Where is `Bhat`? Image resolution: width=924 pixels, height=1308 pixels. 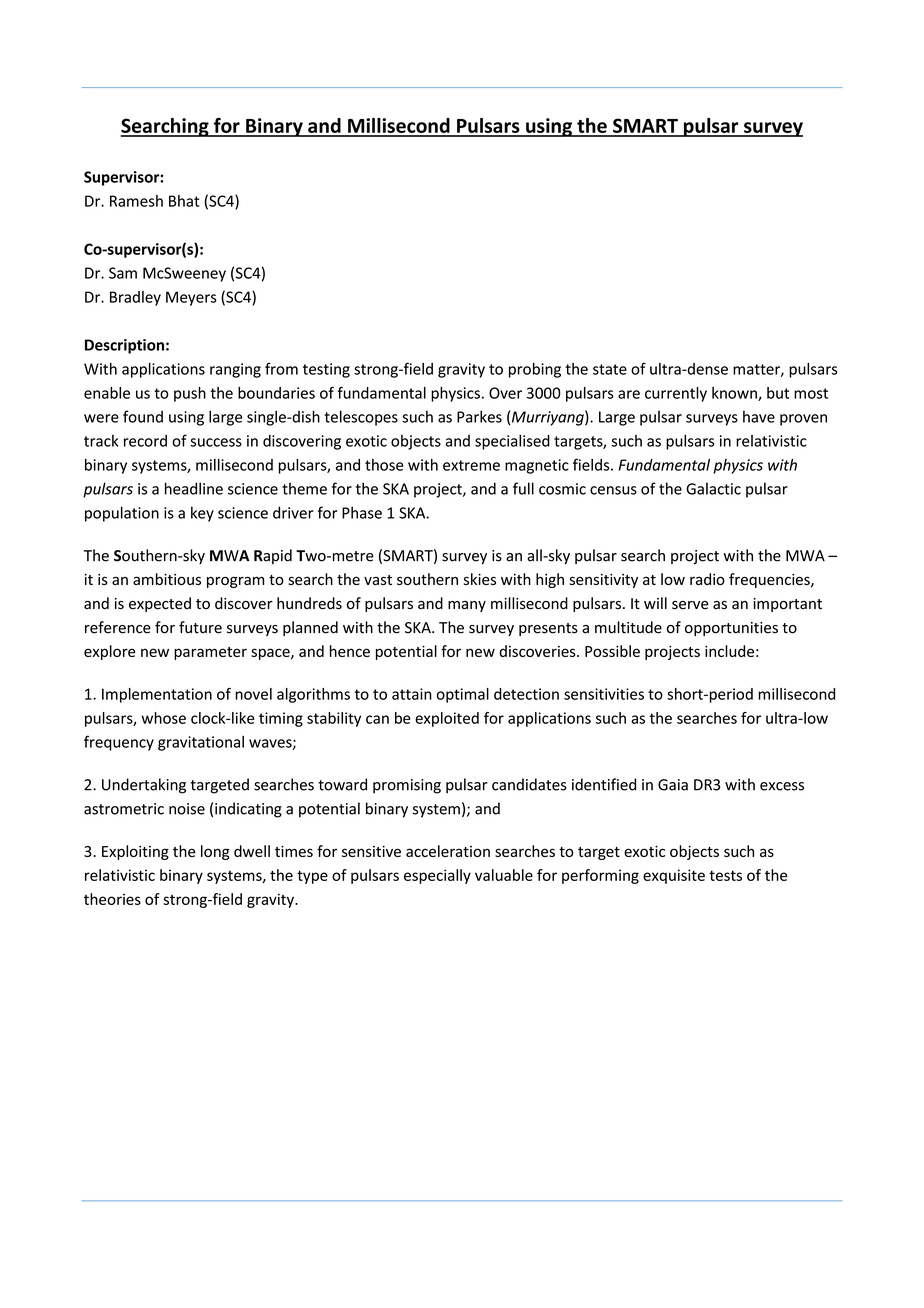
Bhat is located at coordinates (184, 201).
